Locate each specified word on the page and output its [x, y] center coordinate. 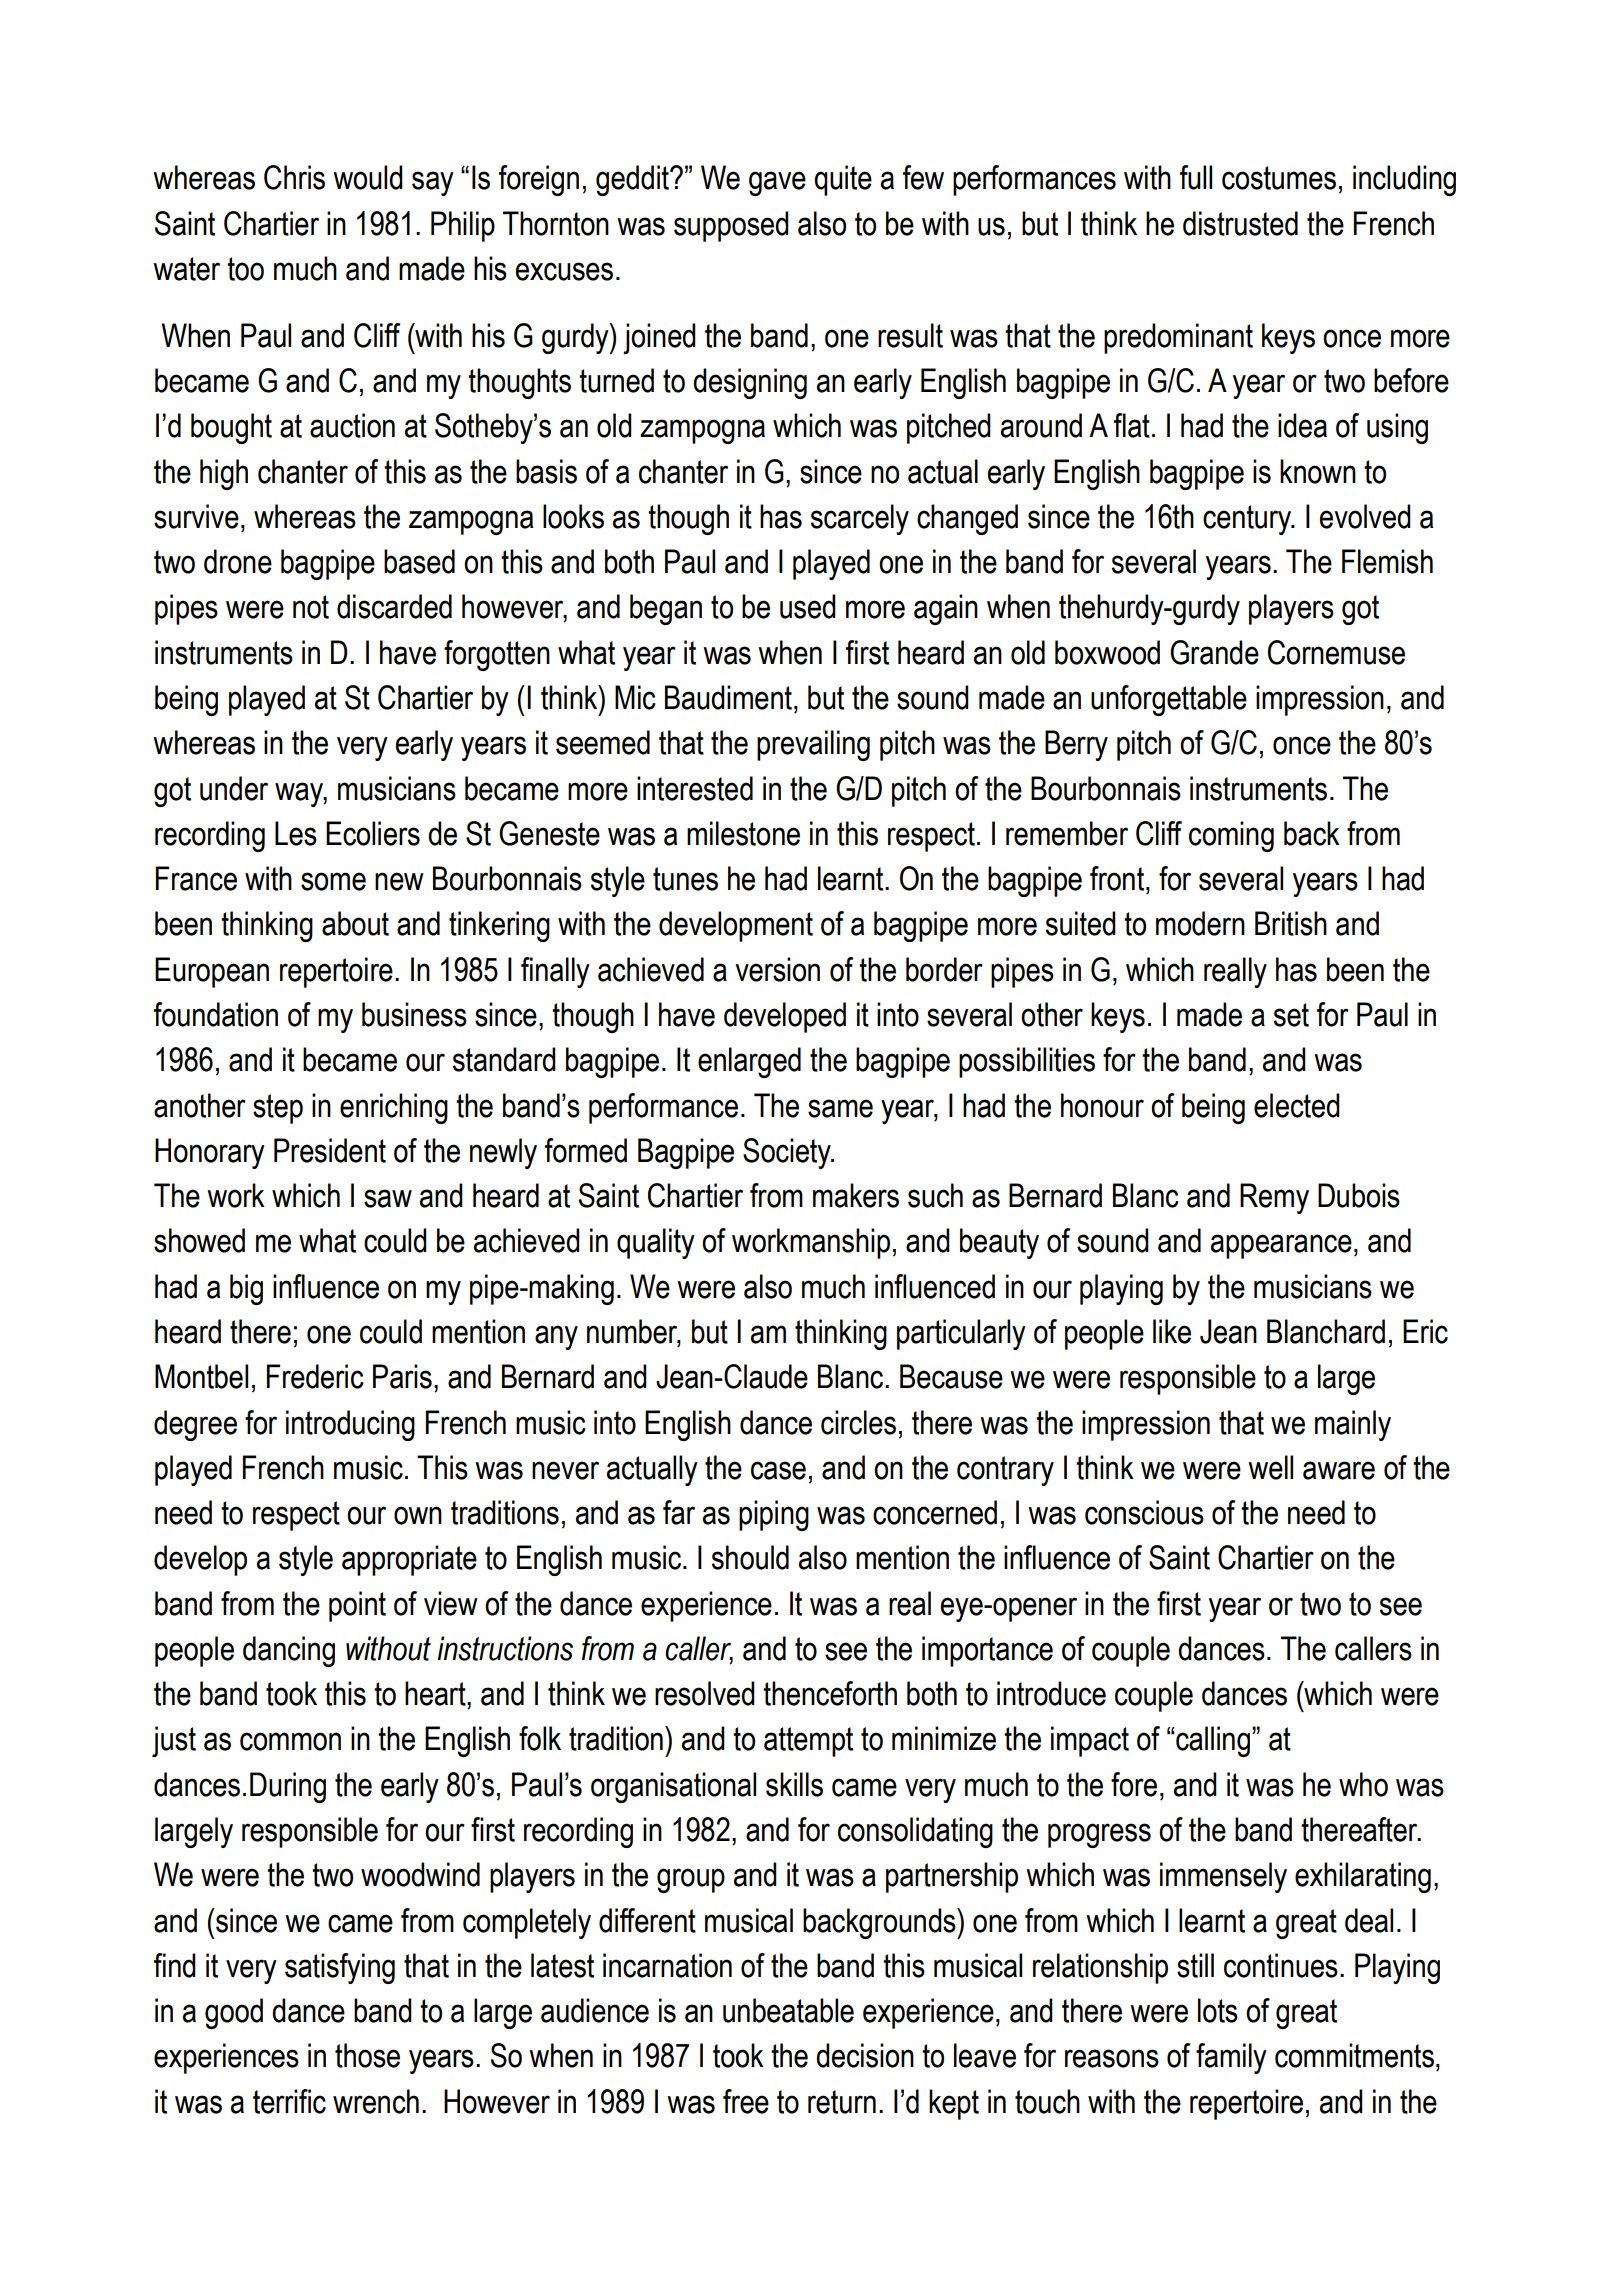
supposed [731, 226]
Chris [294, 177]
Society [788, 1153]
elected [1297, 1105]
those [367, 2055]
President [330, 1150]
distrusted [1240, 223]
